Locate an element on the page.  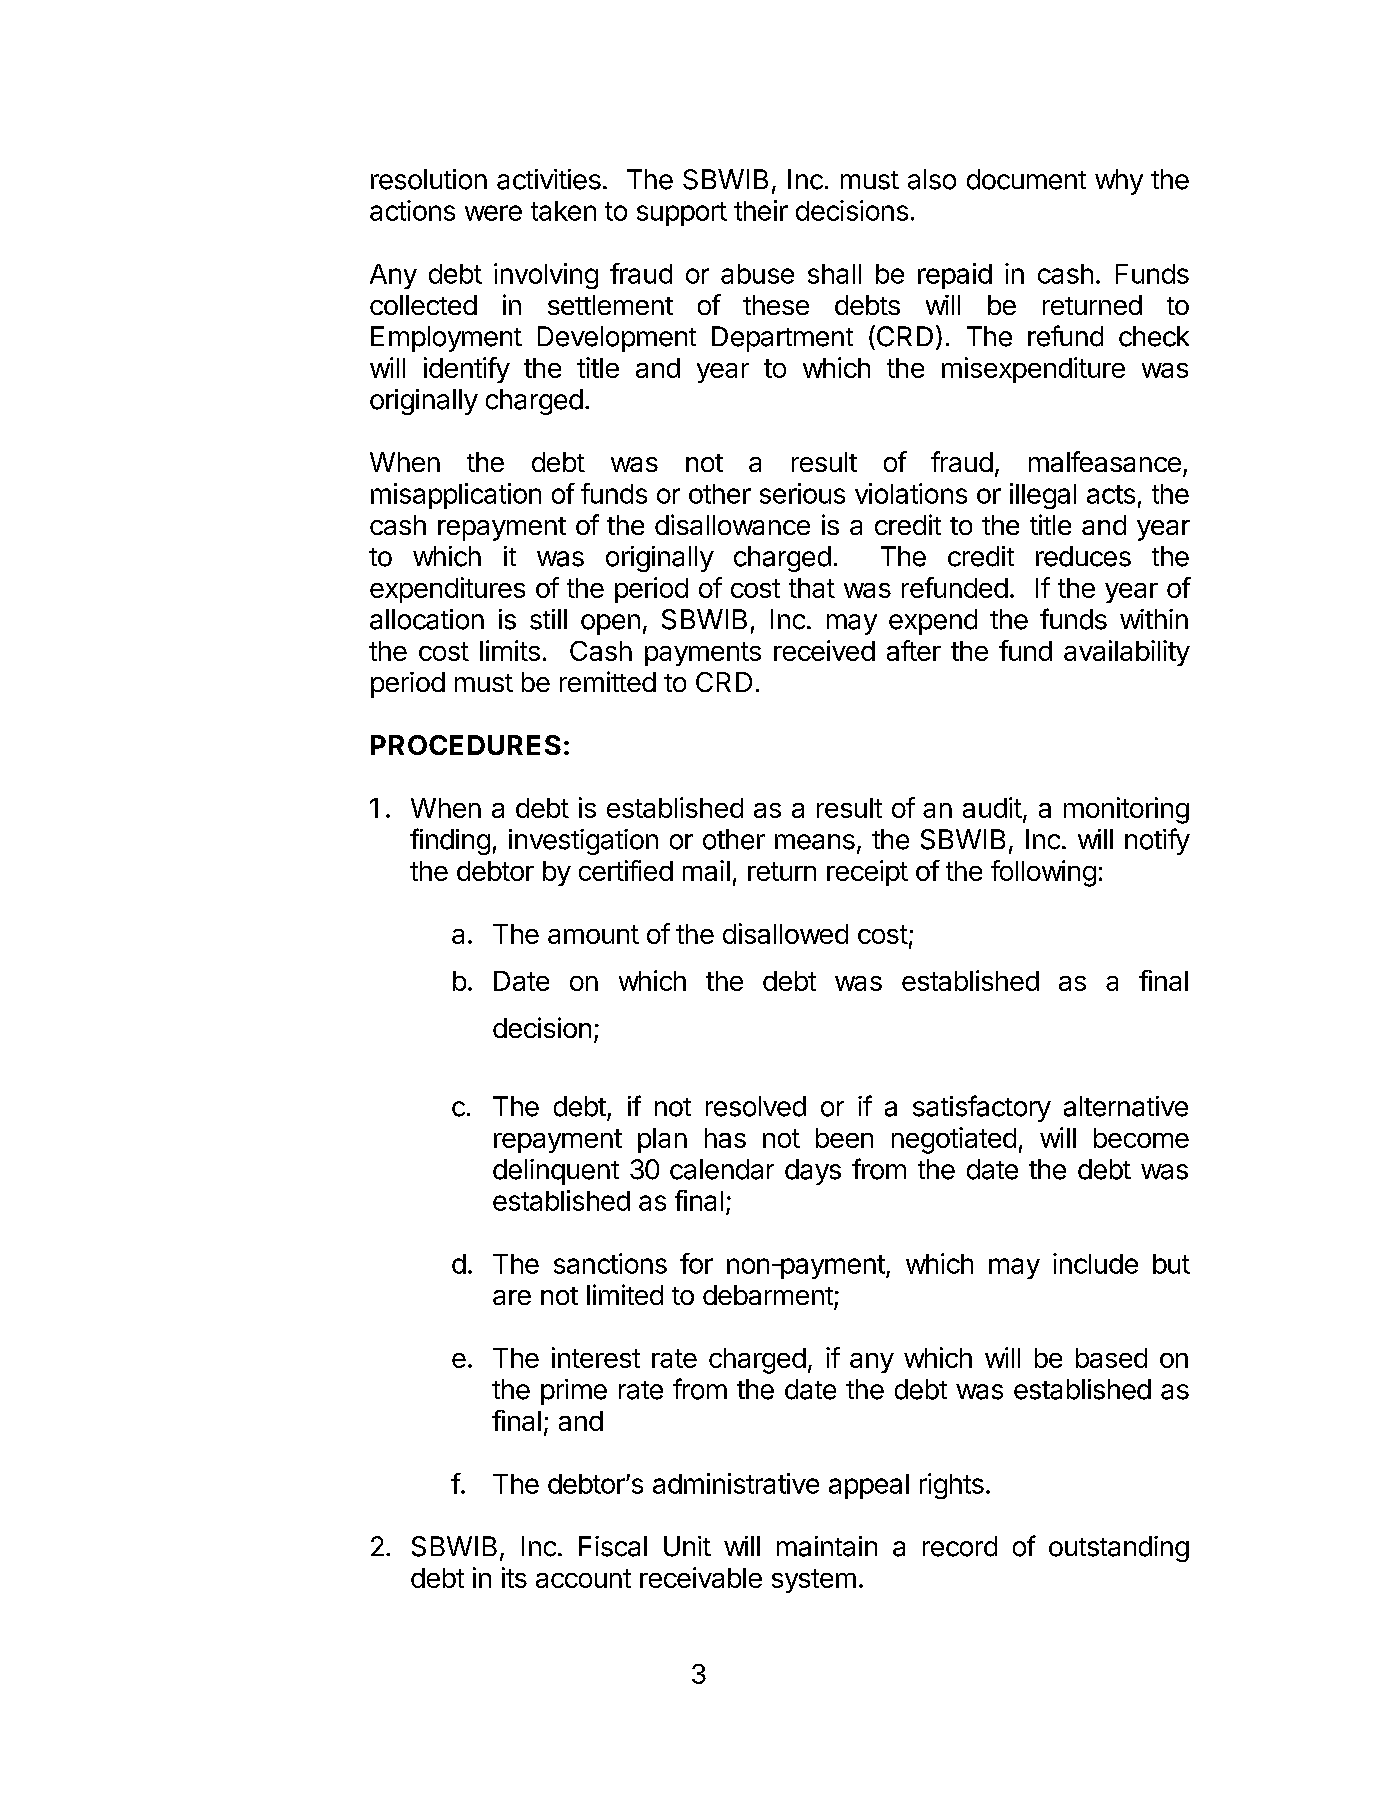
account is located at coordinates (583, 1578).
